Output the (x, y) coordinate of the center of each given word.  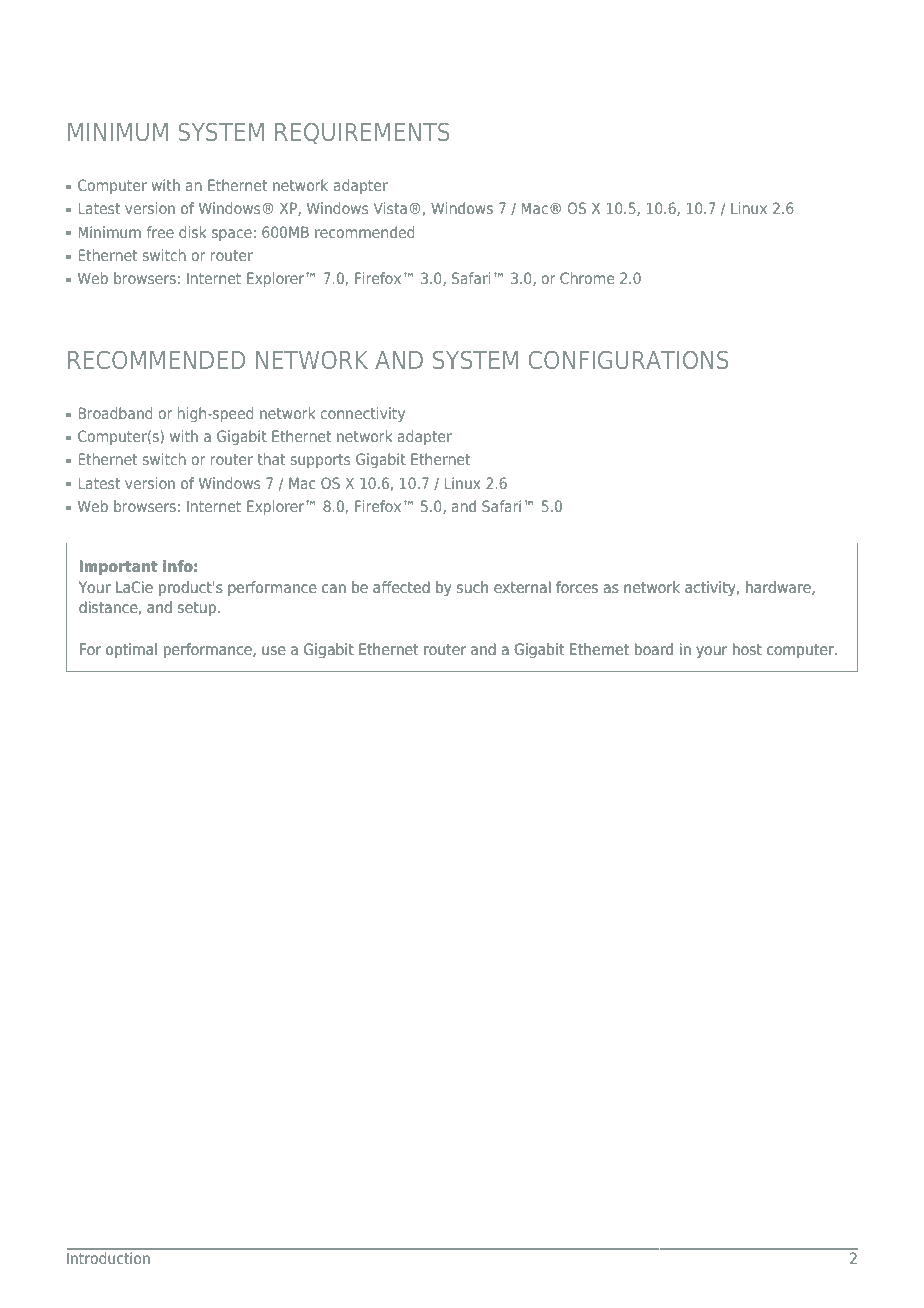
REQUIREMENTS (362, 133)
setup (197, 609)
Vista (390, 208)
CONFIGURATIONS (629, 360)
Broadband (115, 413)
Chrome (587, 278)
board (654, 649)
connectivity (363, 414)
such (472, 587)
